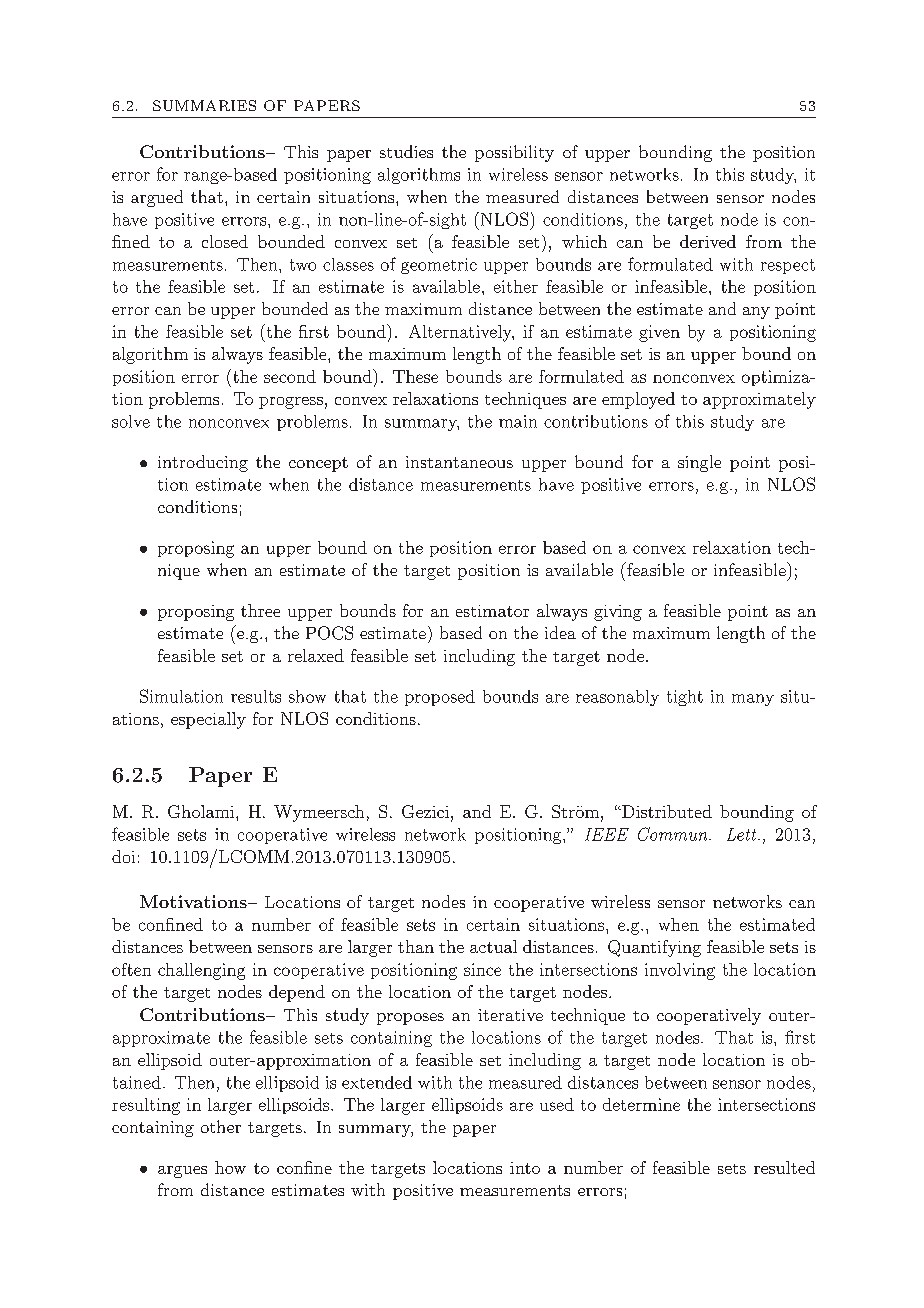 The height and width of the page is (1308, 924). I want to click on estimator, so click(492, 611).
